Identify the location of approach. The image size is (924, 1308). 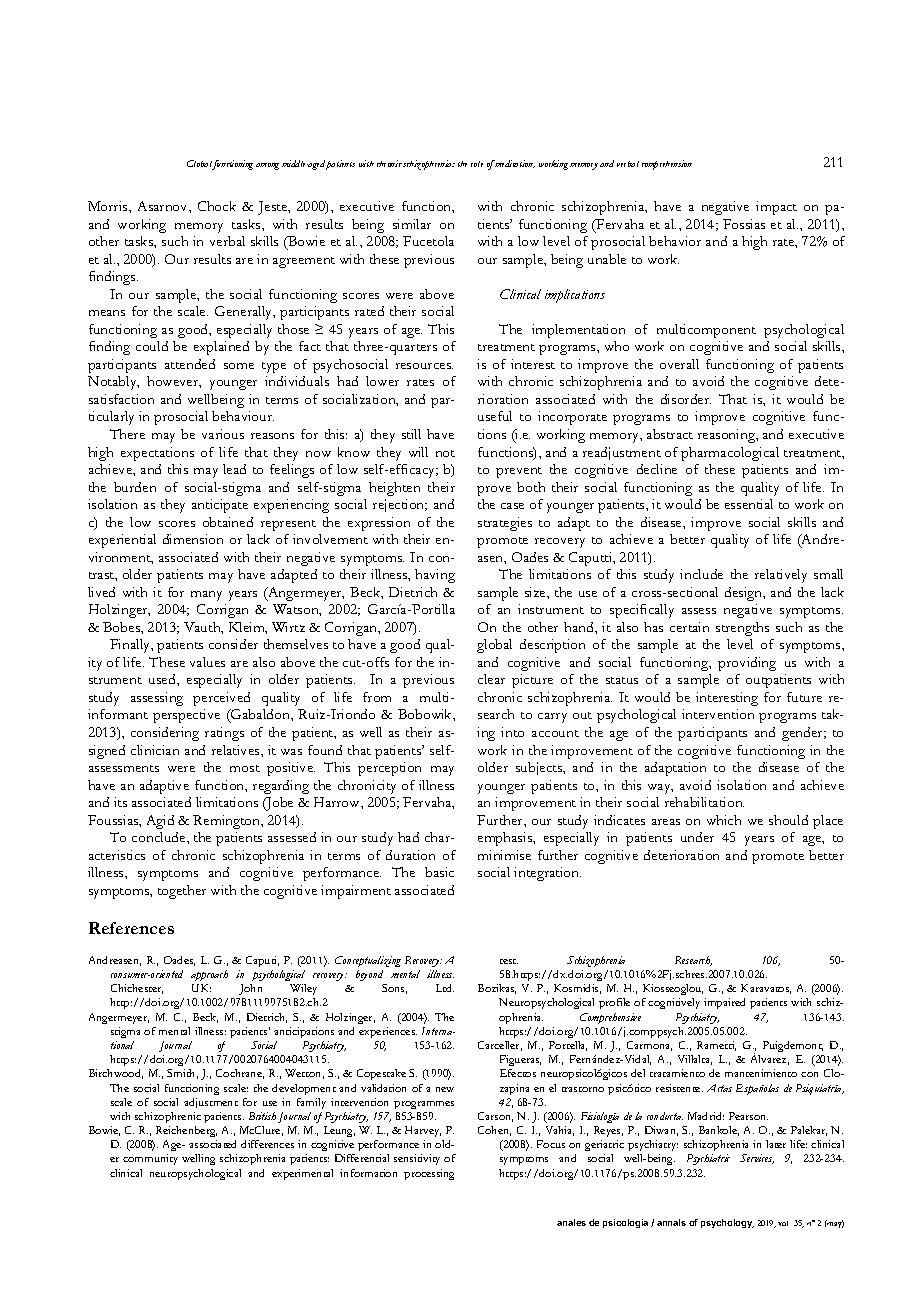
(209, 975).
